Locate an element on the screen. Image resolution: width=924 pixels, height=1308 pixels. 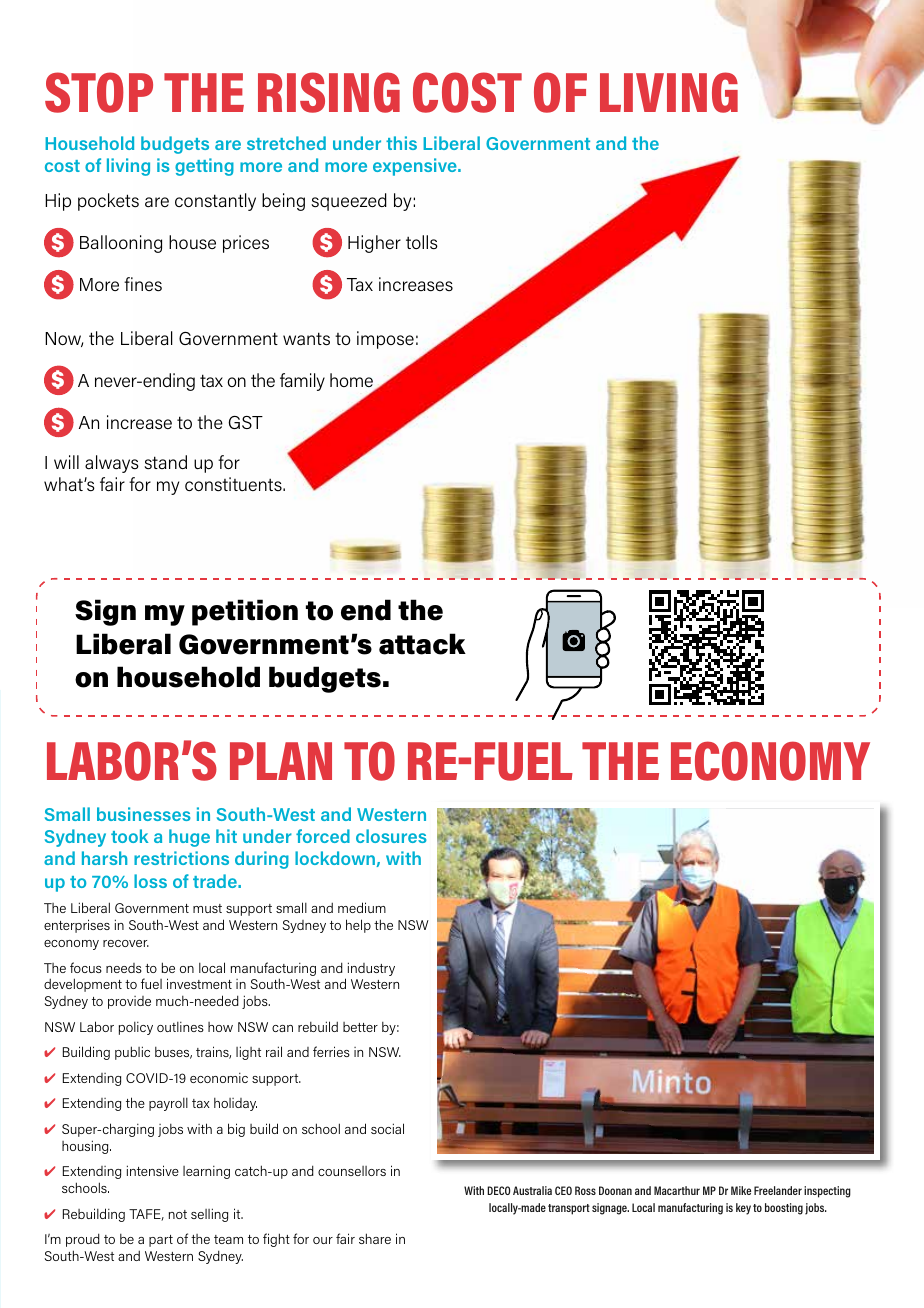
this is located at coordinates (401, 143).
